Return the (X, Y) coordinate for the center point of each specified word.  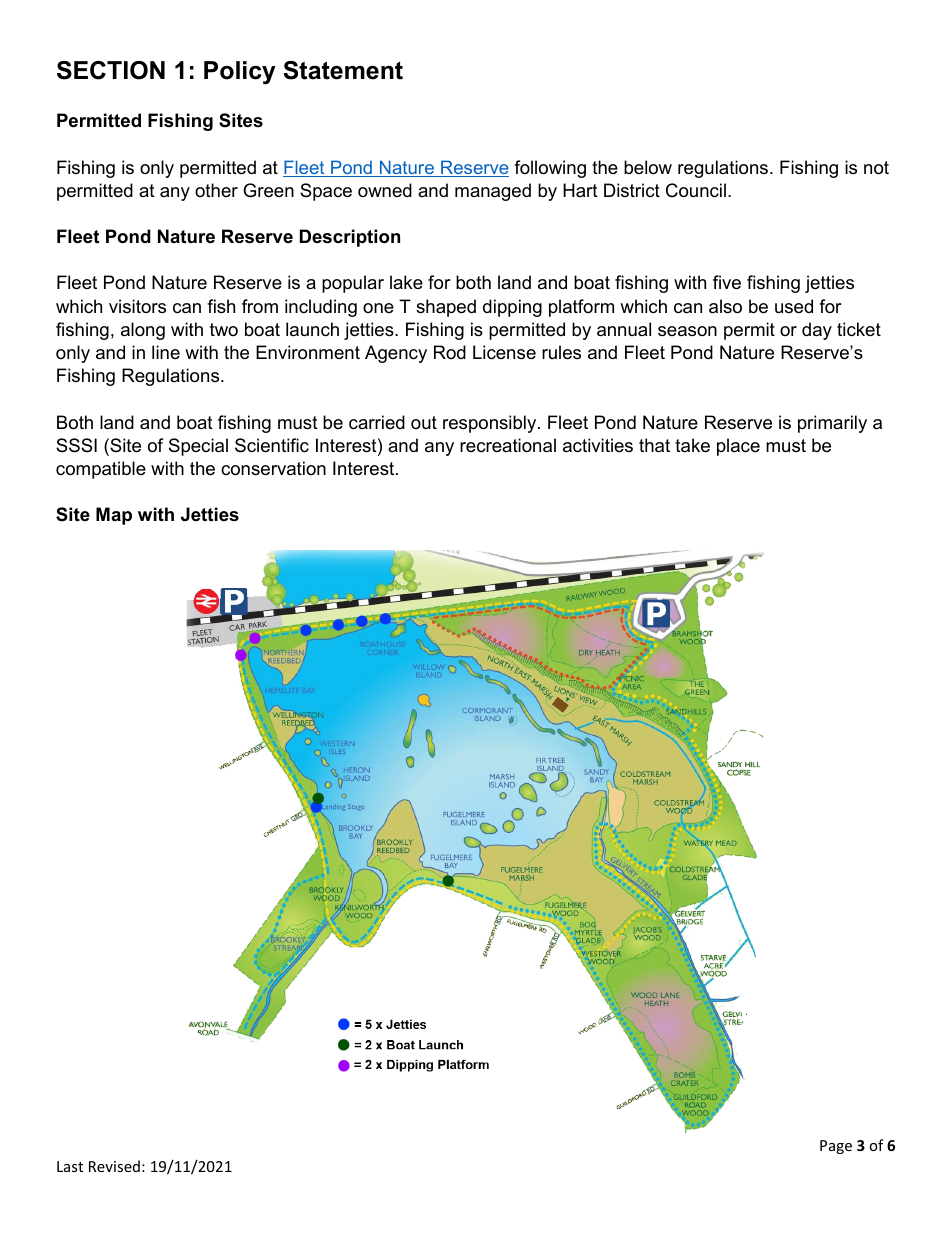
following (550, 169)
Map (114, 516)
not (876, 168)
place (738, 447)
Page (836, 1147)
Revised (114, 1166)
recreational (508, 445)
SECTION (111, 70)
